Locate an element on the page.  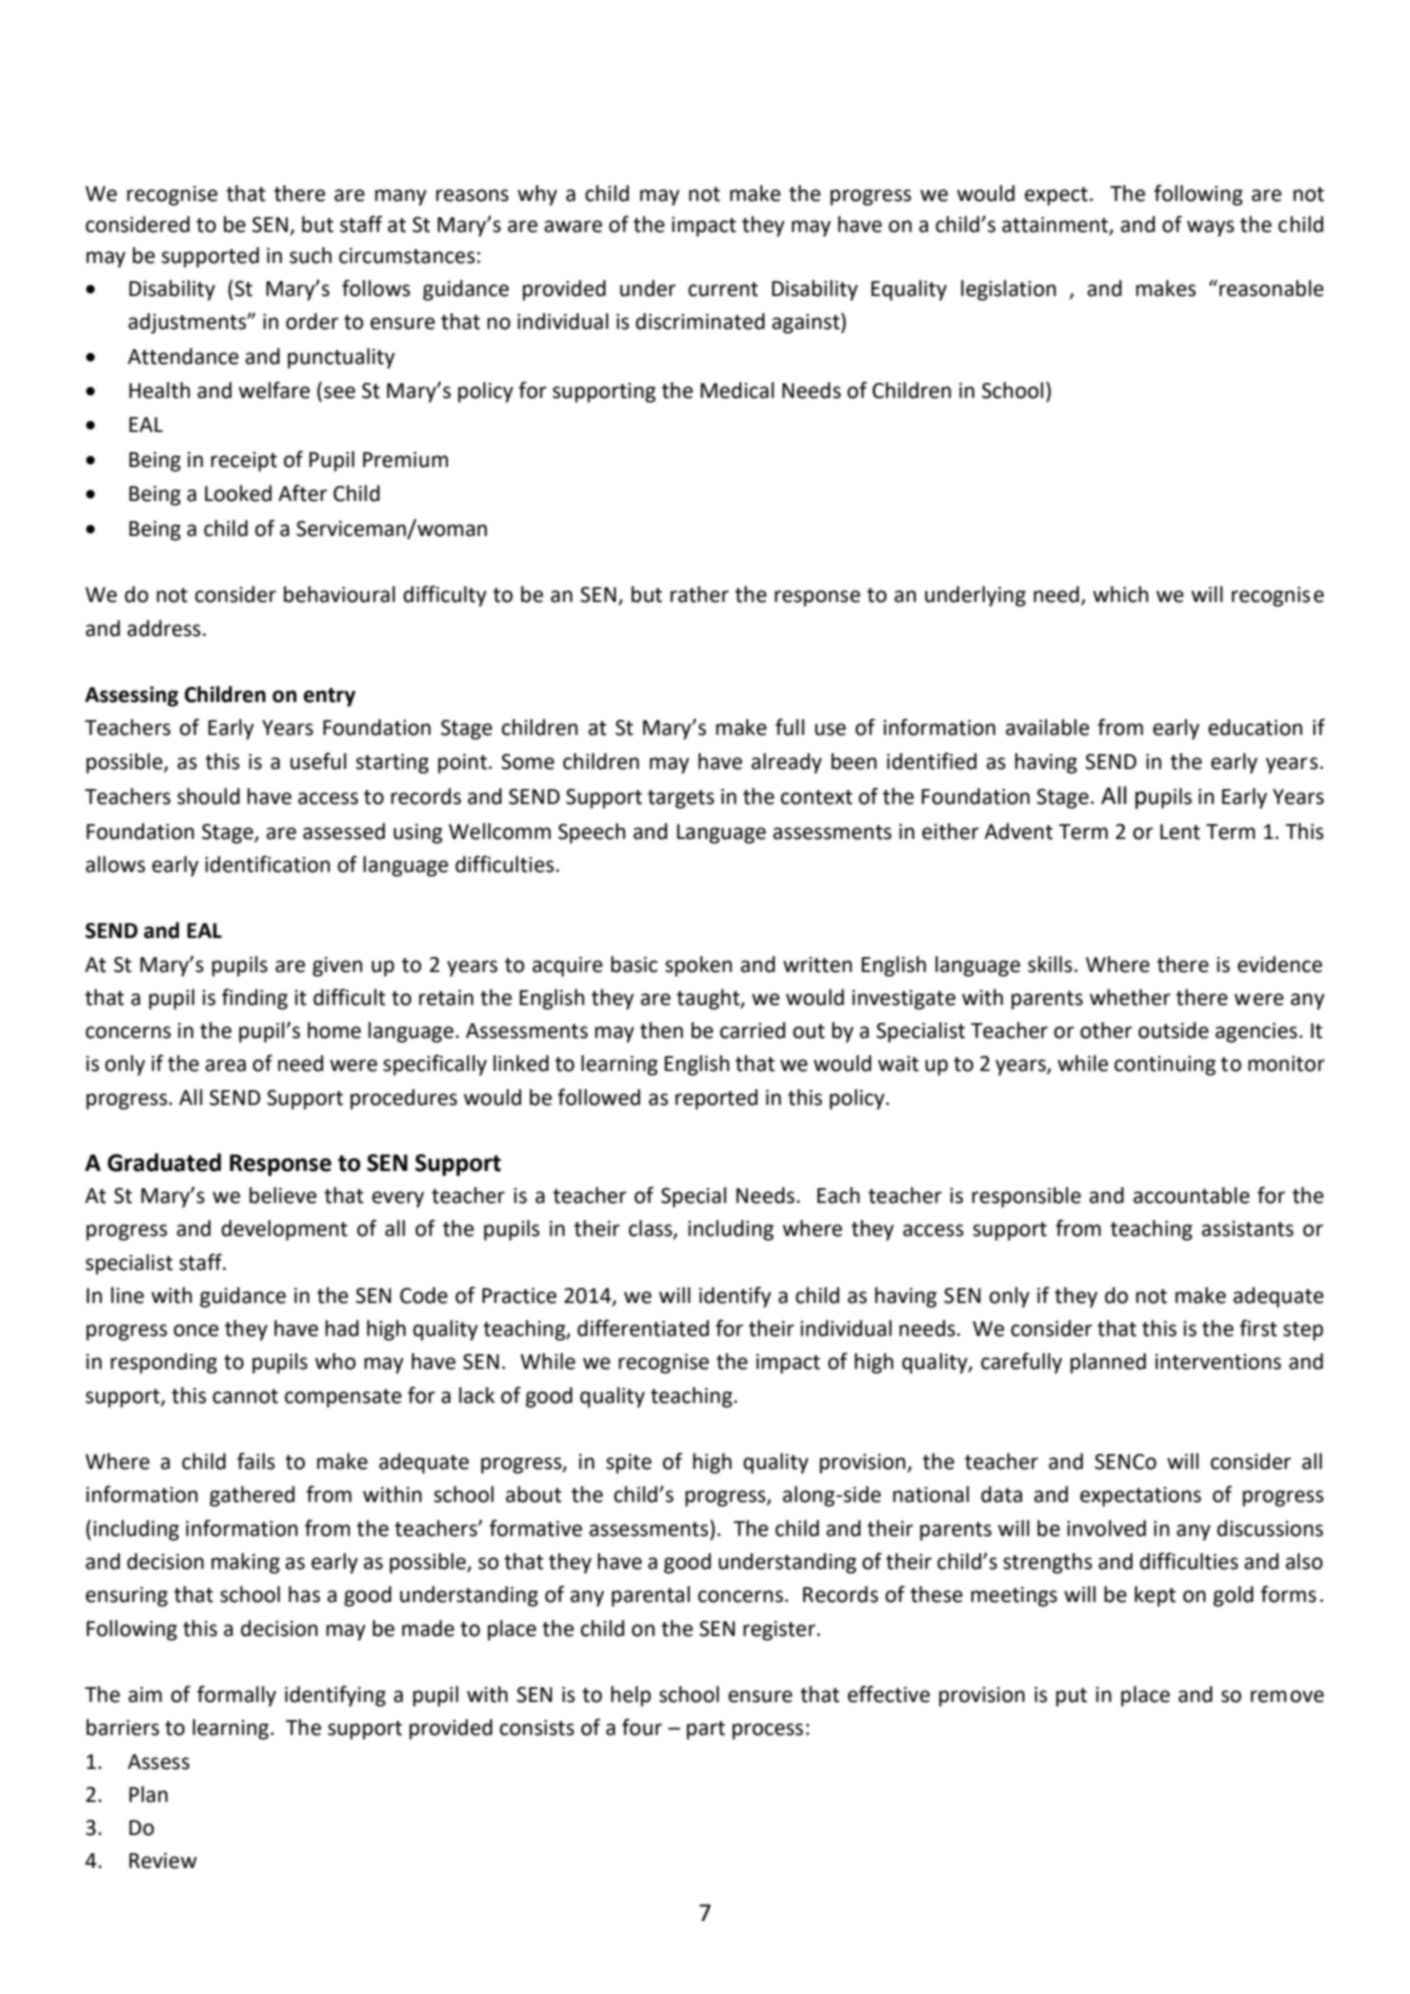
whether is located at coordinates (1130, 997).
